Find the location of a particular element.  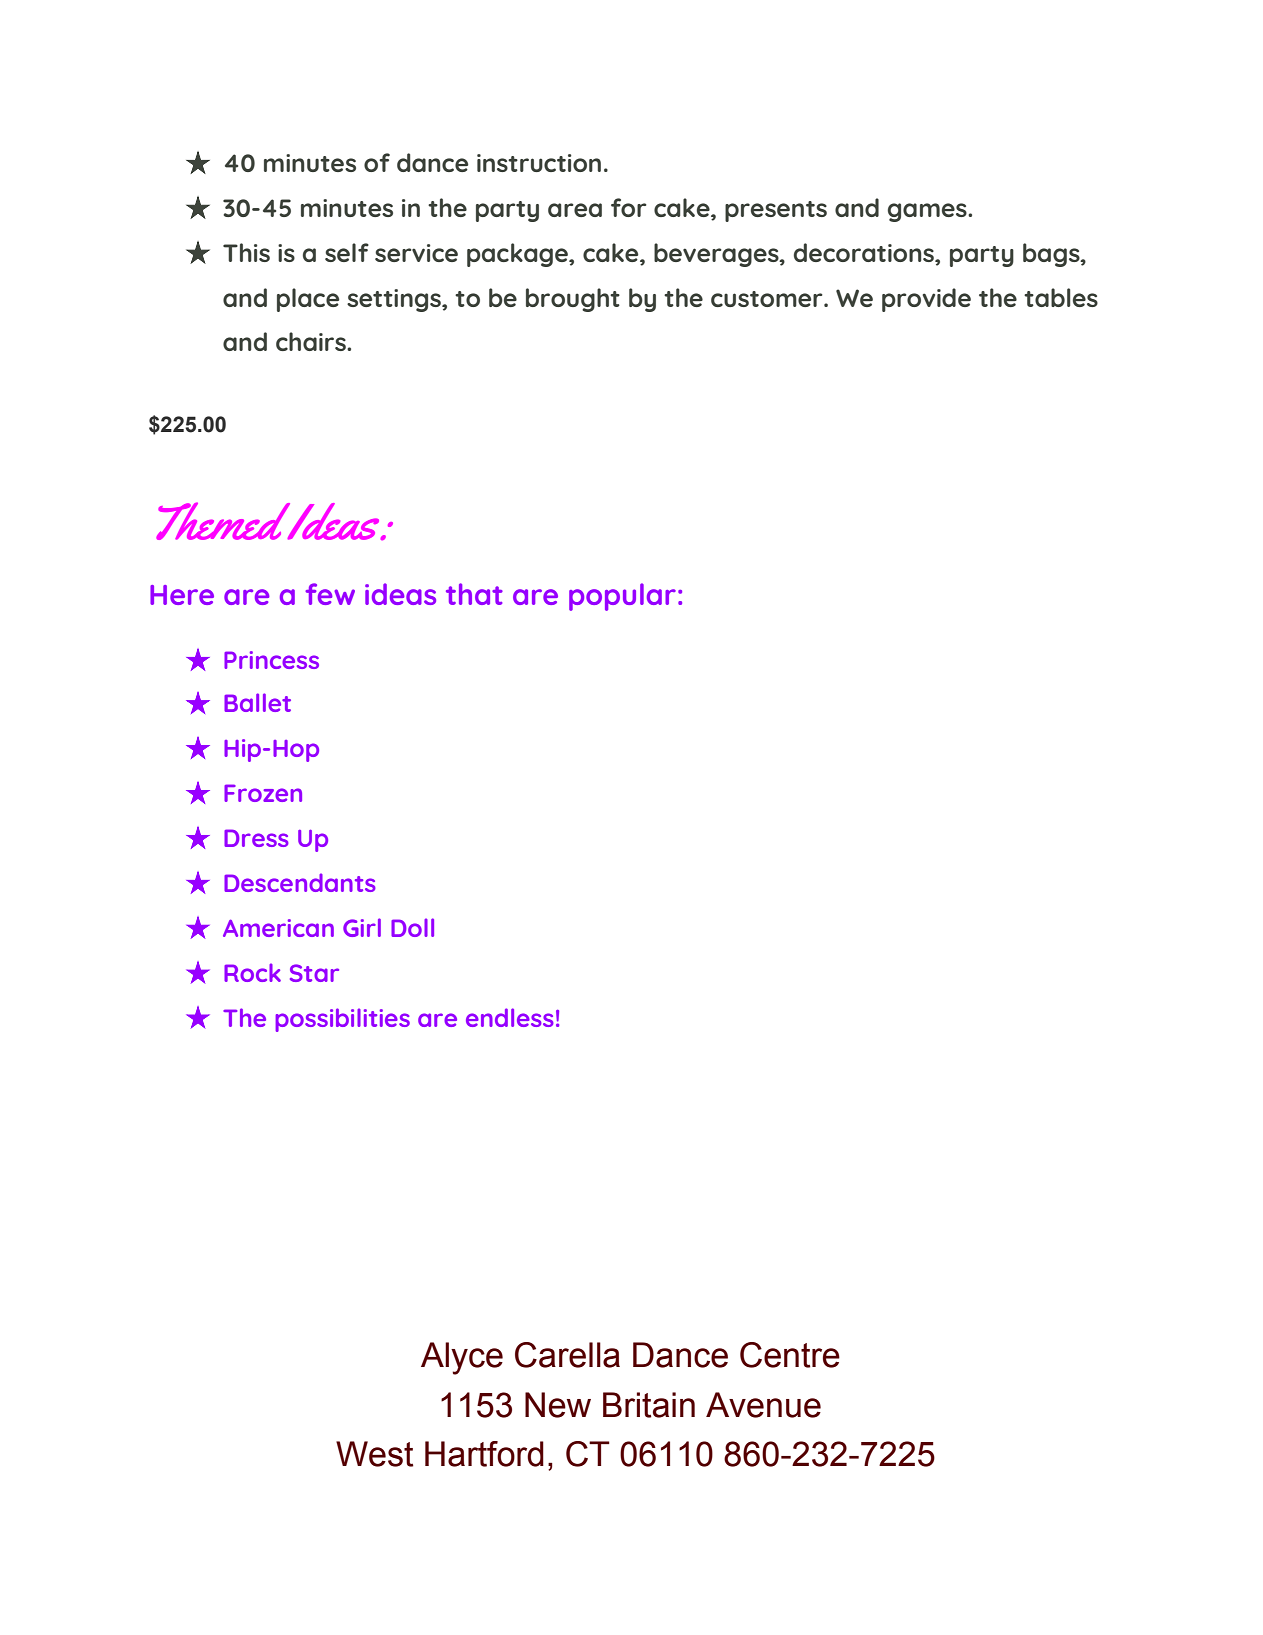

West is located at coordinates (374, 1454).
